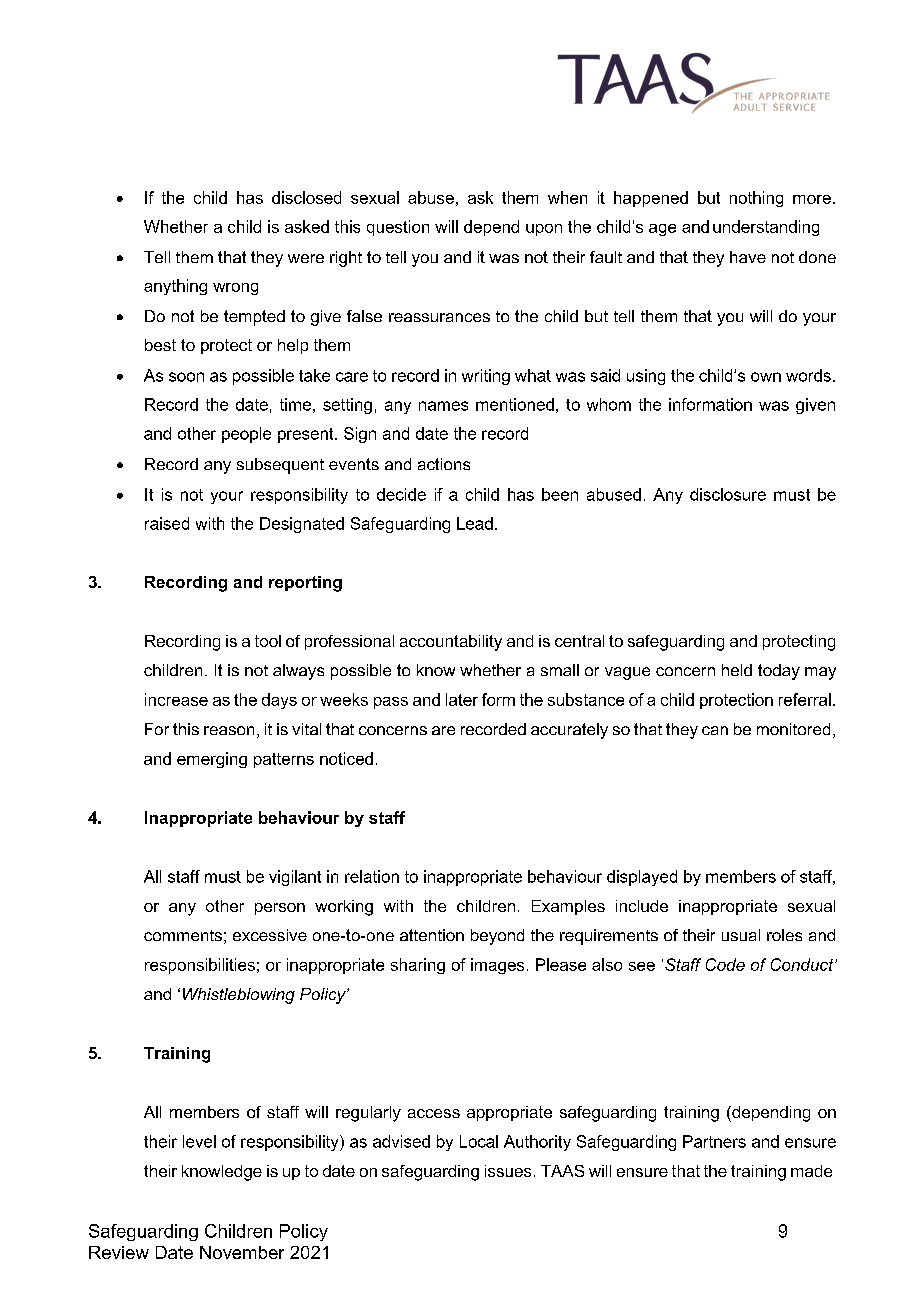  What do you see at coordinates (715, 730) in the page?
I see `can` at bounding box center [715, 730].
